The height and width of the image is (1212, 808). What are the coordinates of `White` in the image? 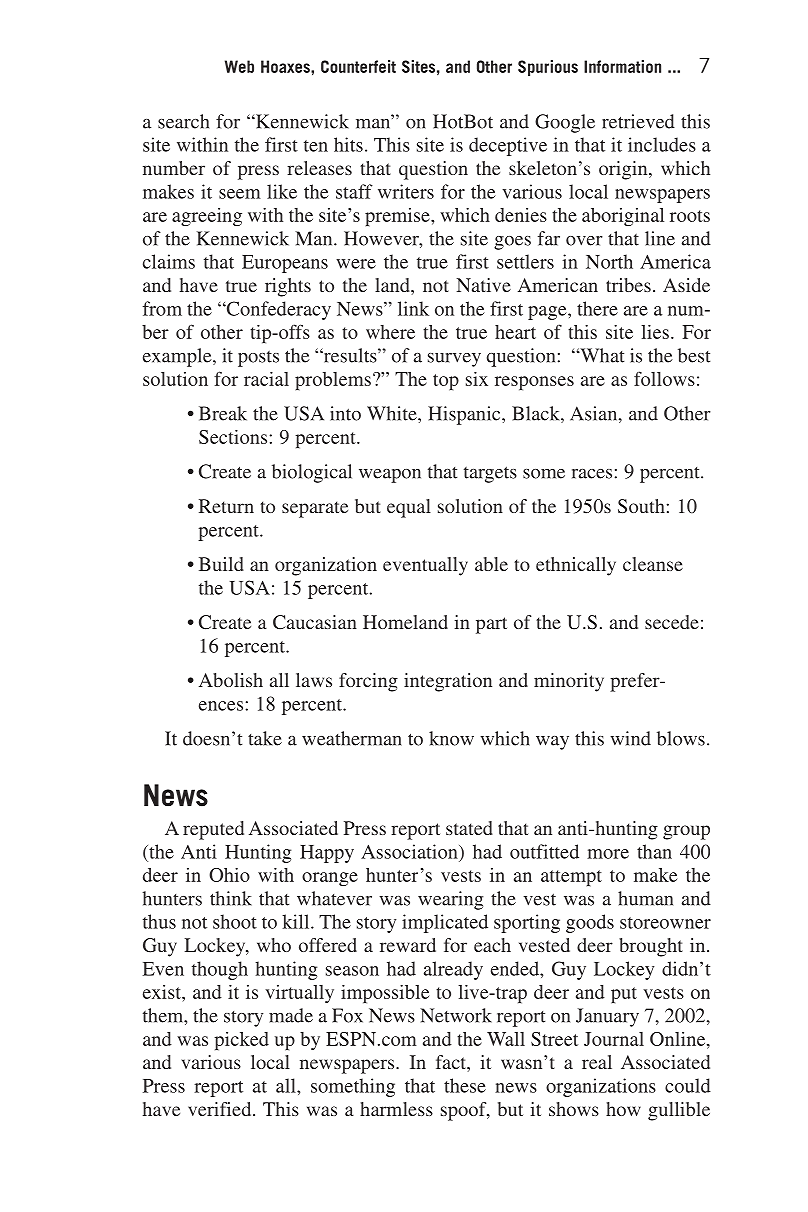 It's located at (393, 413).
